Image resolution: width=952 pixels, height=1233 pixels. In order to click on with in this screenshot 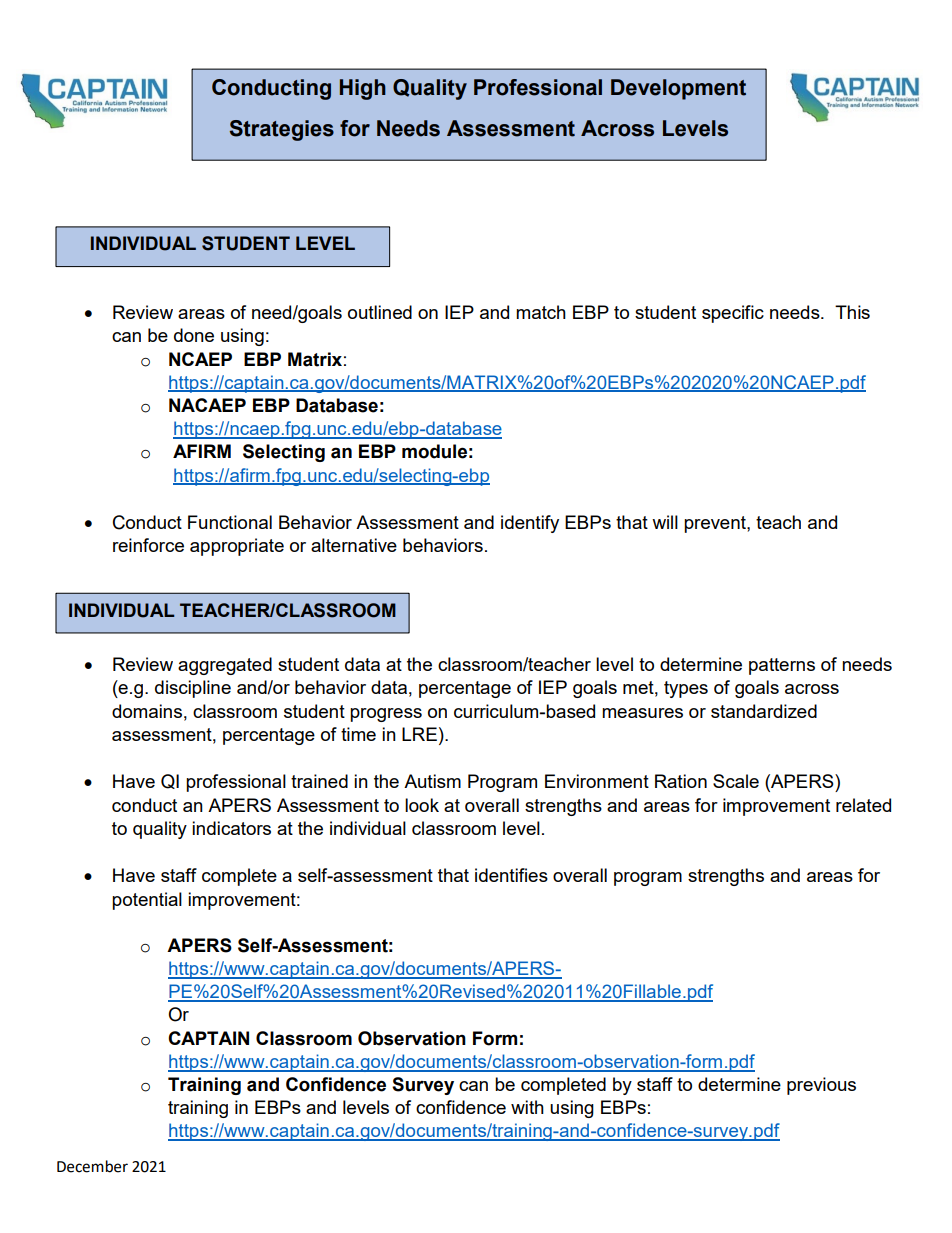, I will do `click(527, 1107)`.
